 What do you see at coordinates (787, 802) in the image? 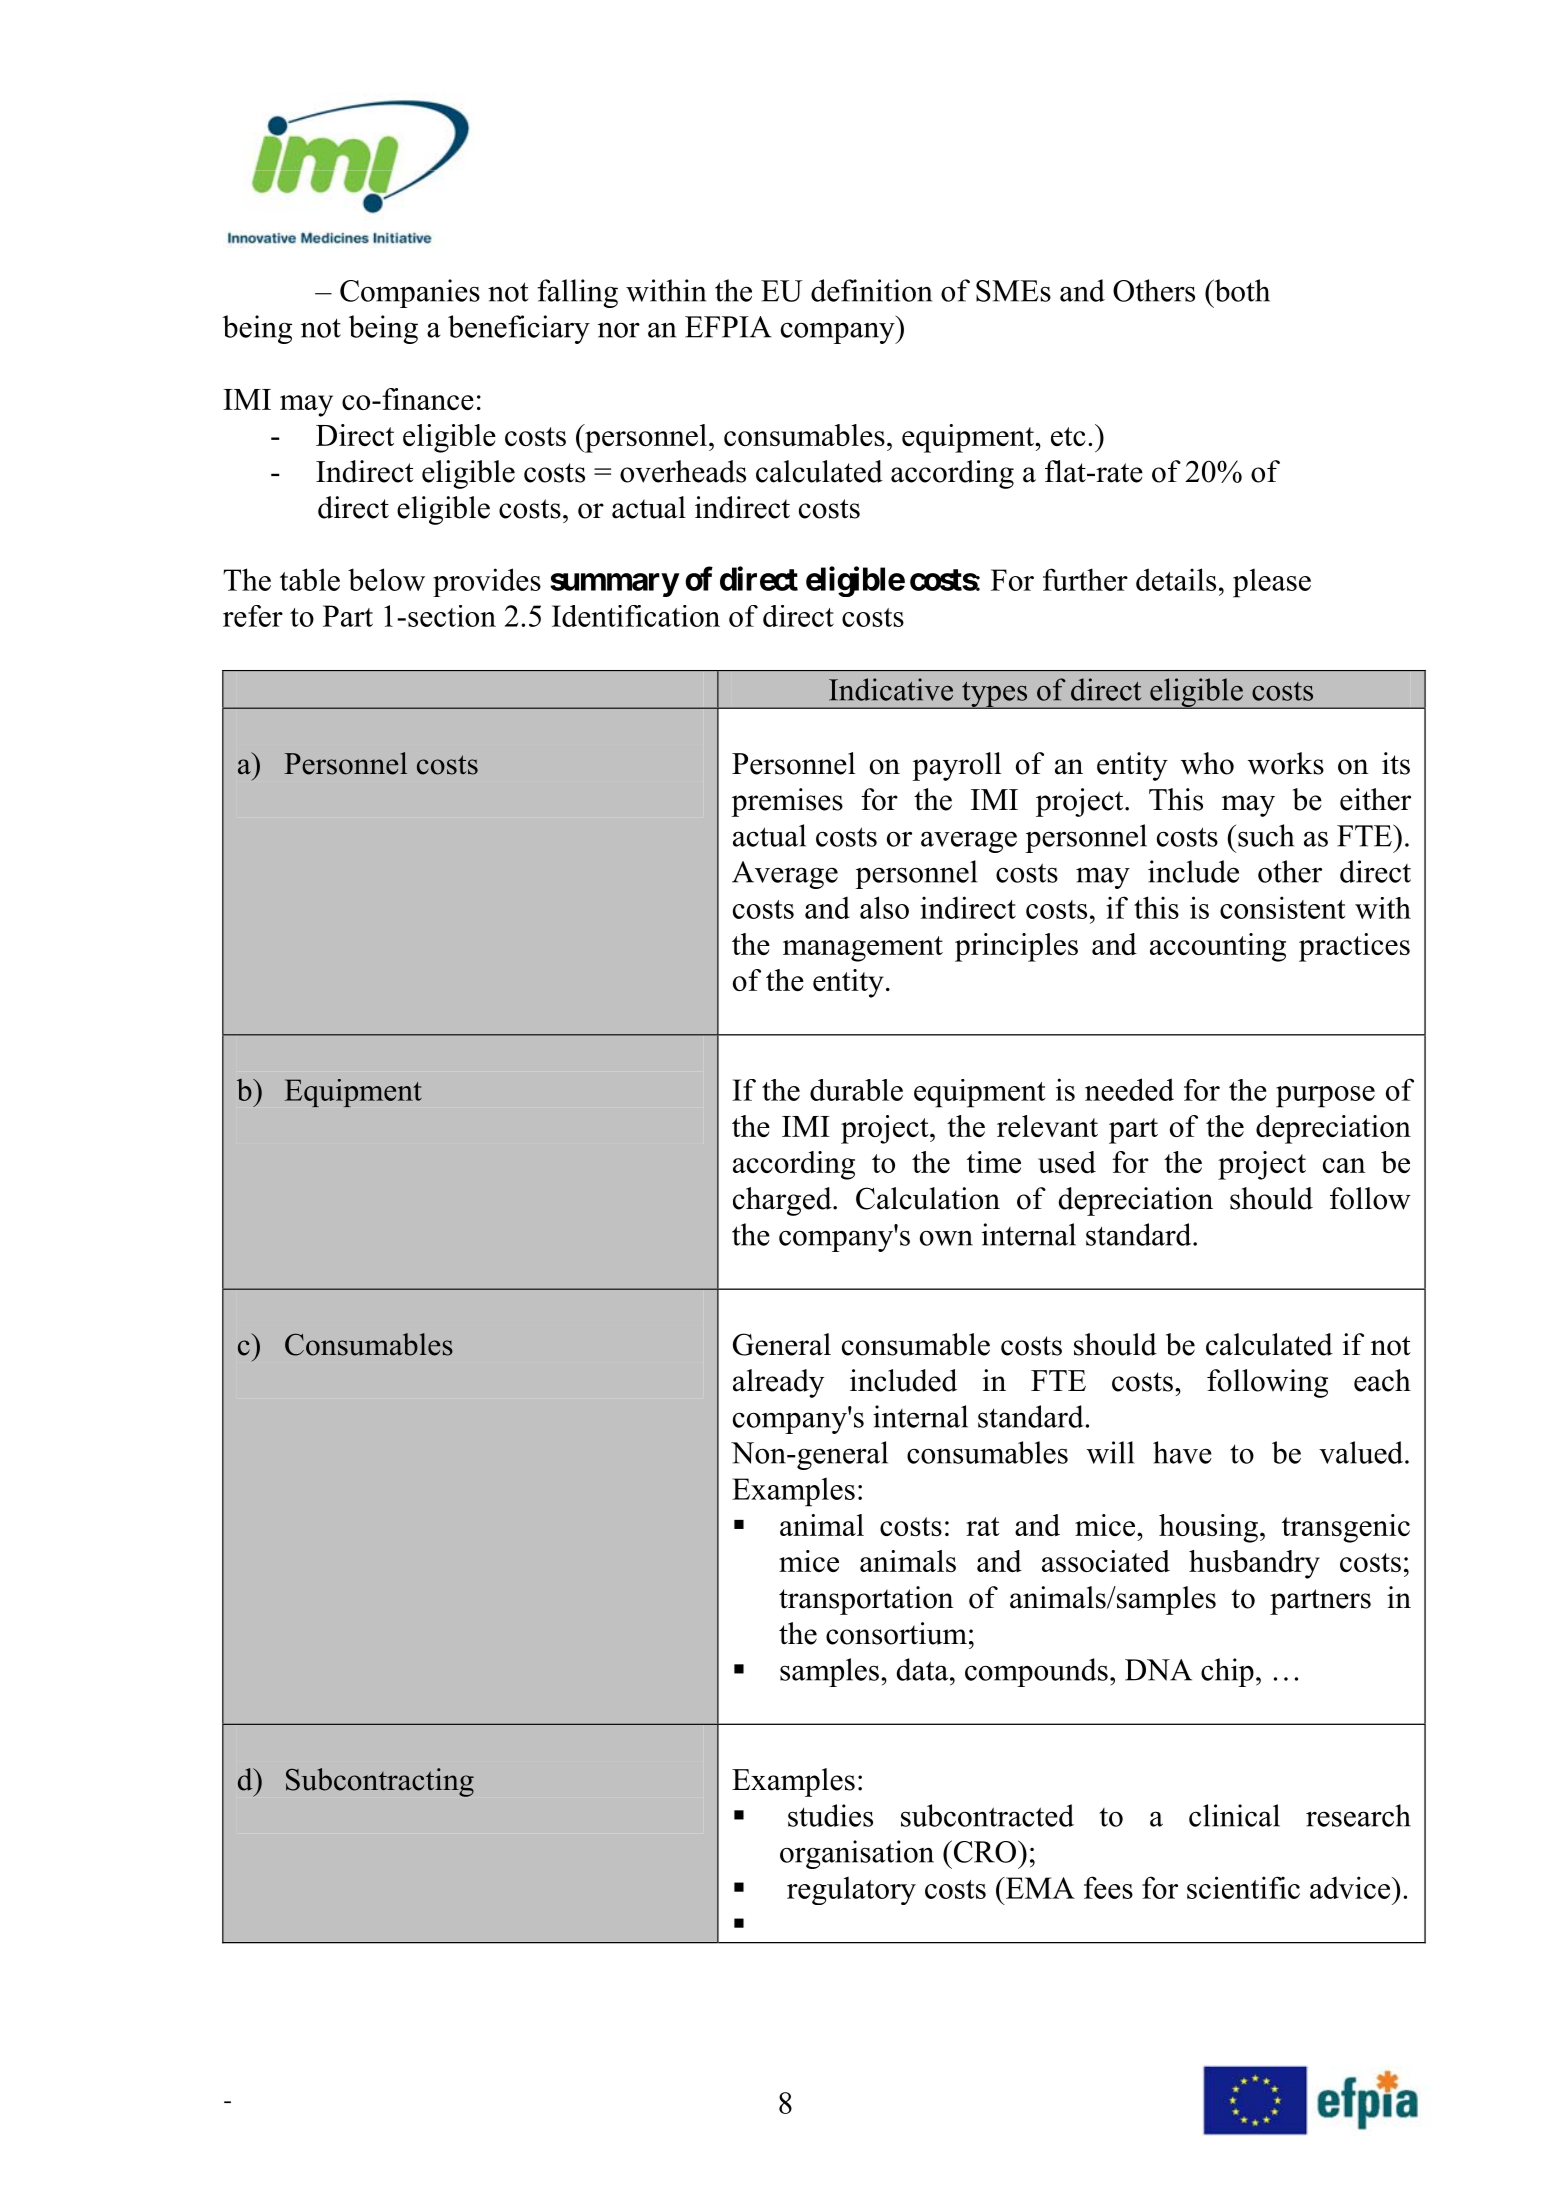
I see `premises` at bounding box center [787, 802].
